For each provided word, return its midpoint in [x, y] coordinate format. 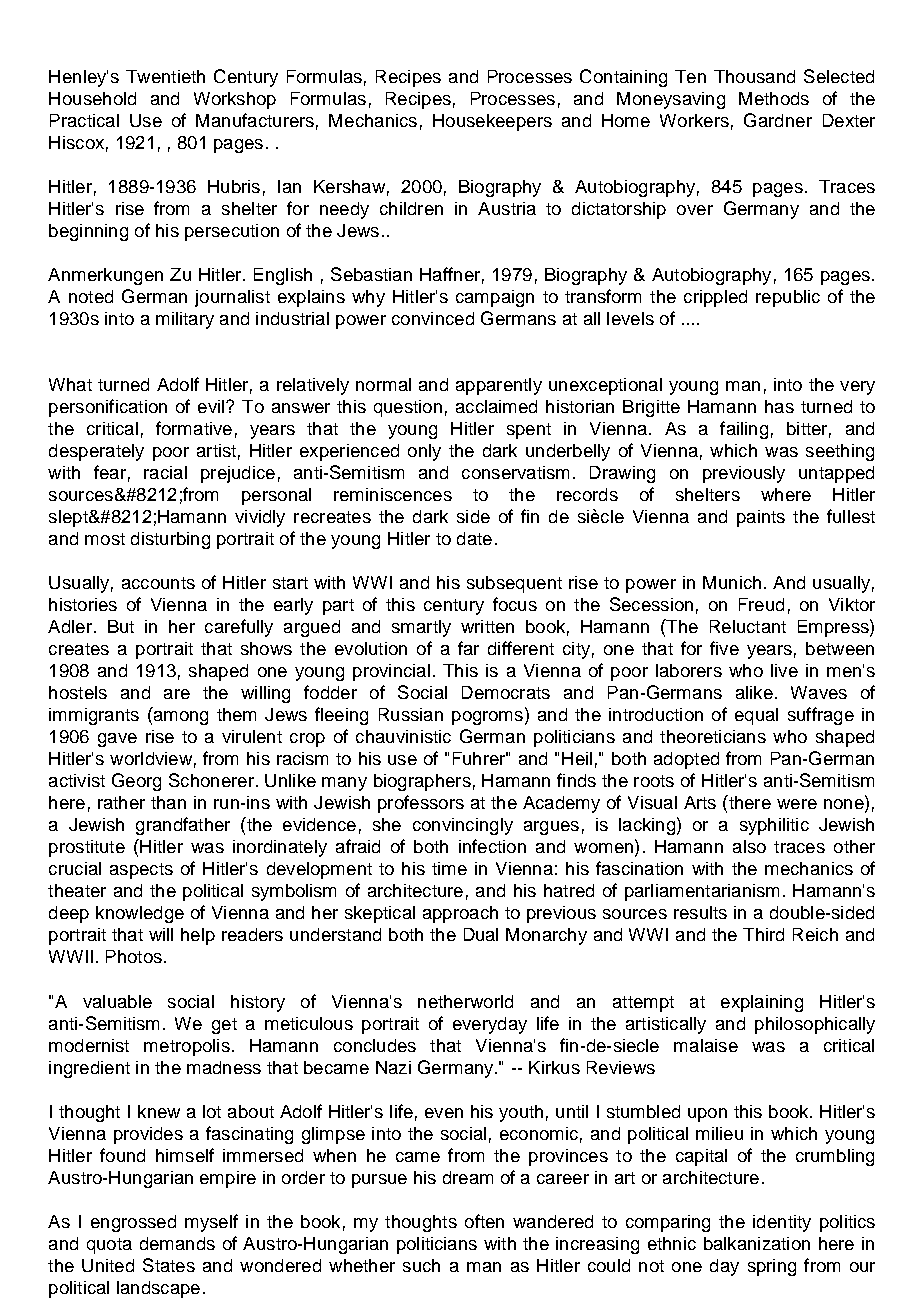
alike [754, 692]
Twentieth [165, 76]
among [179, 718]
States [169, 1265]
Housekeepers [492, 122]
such [421, 1265]
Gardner [778, 120]
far [468, 648]
